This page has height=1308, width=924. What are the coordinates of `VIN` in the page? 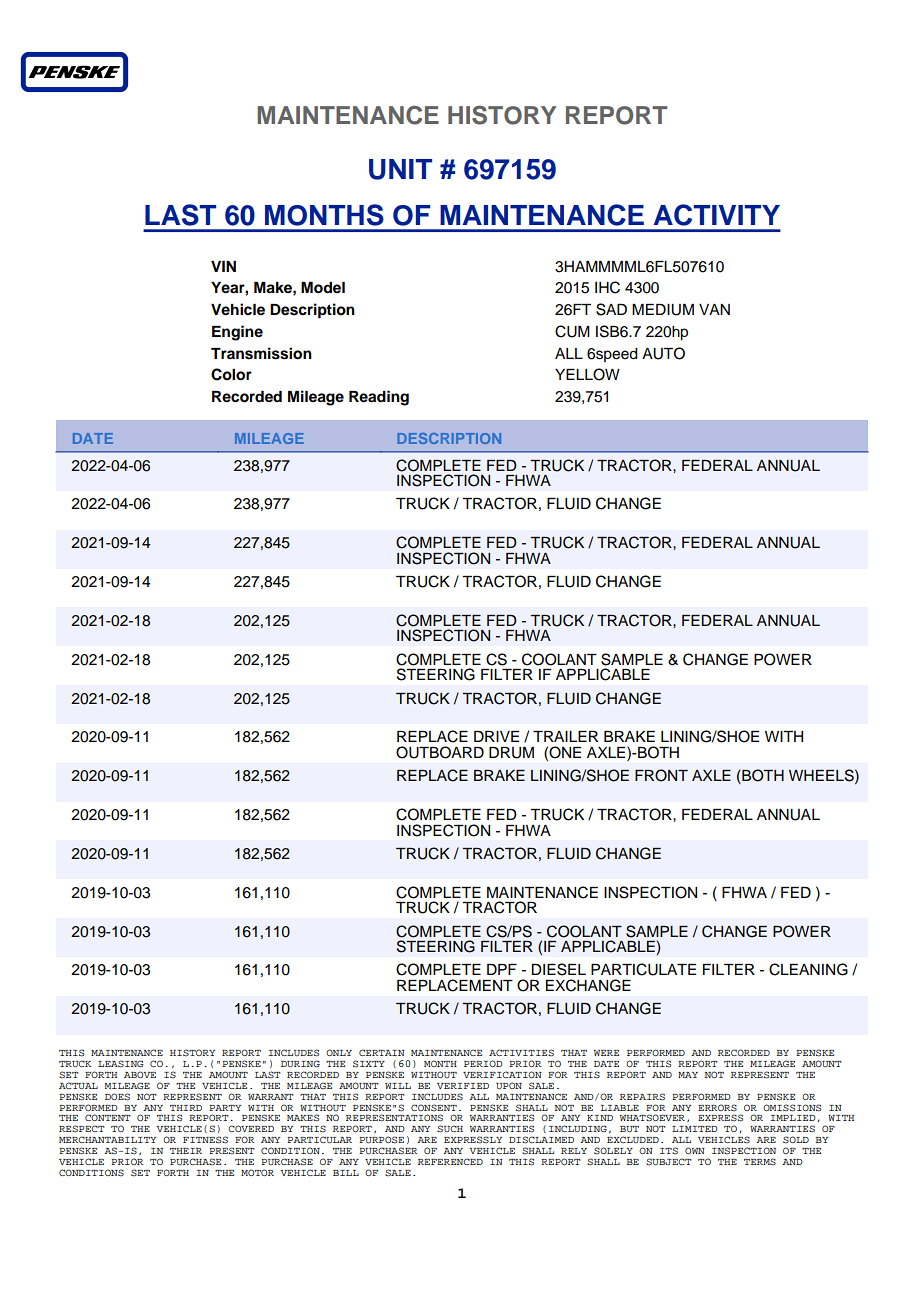 It's located at (223, 266).
